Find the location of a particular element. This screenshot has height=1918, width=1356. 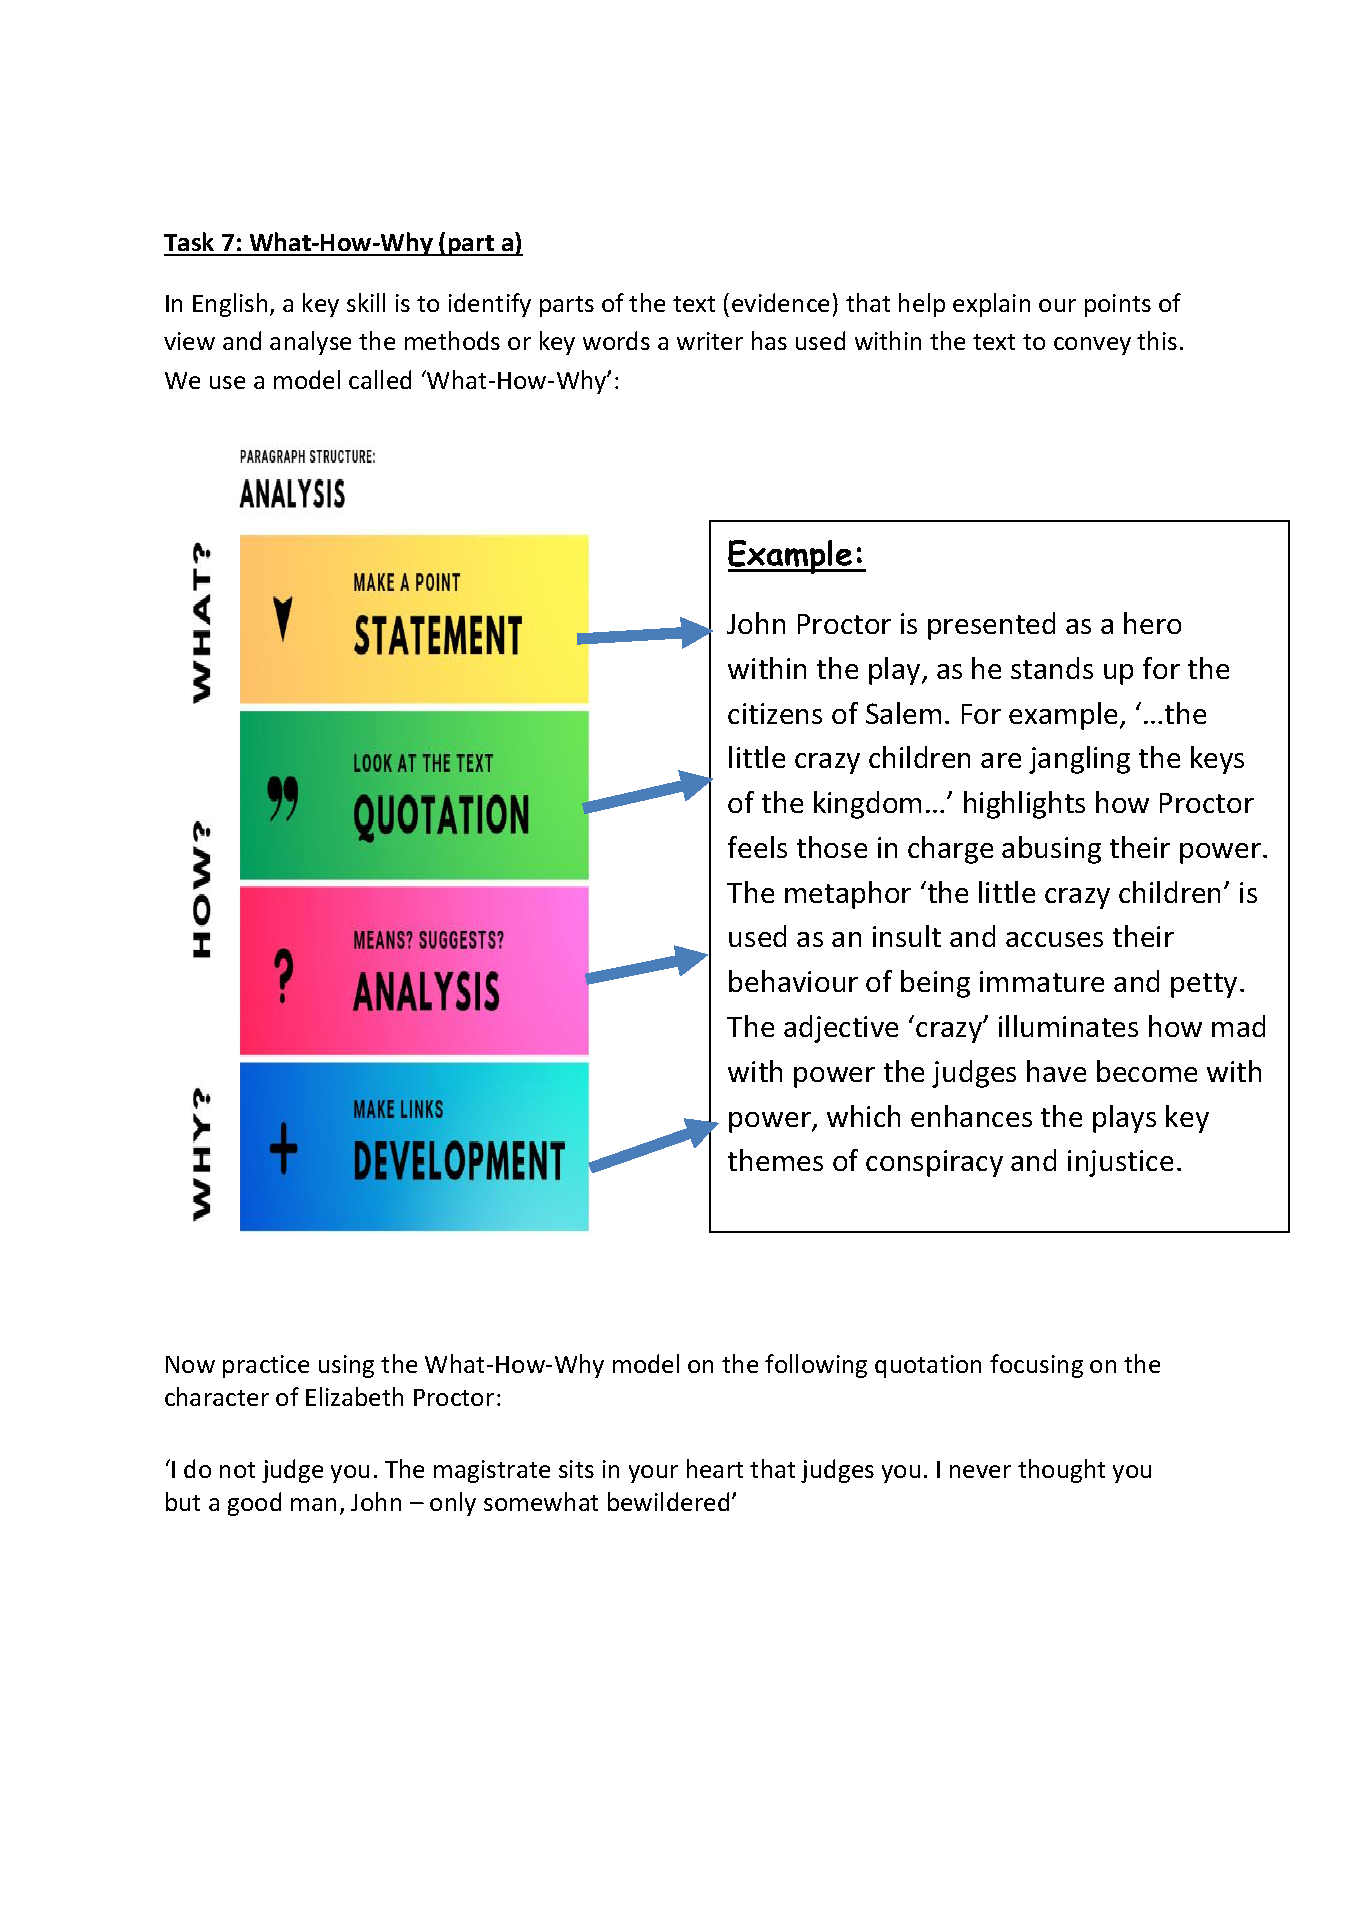

practice is located at coordinates (266, 1366).
